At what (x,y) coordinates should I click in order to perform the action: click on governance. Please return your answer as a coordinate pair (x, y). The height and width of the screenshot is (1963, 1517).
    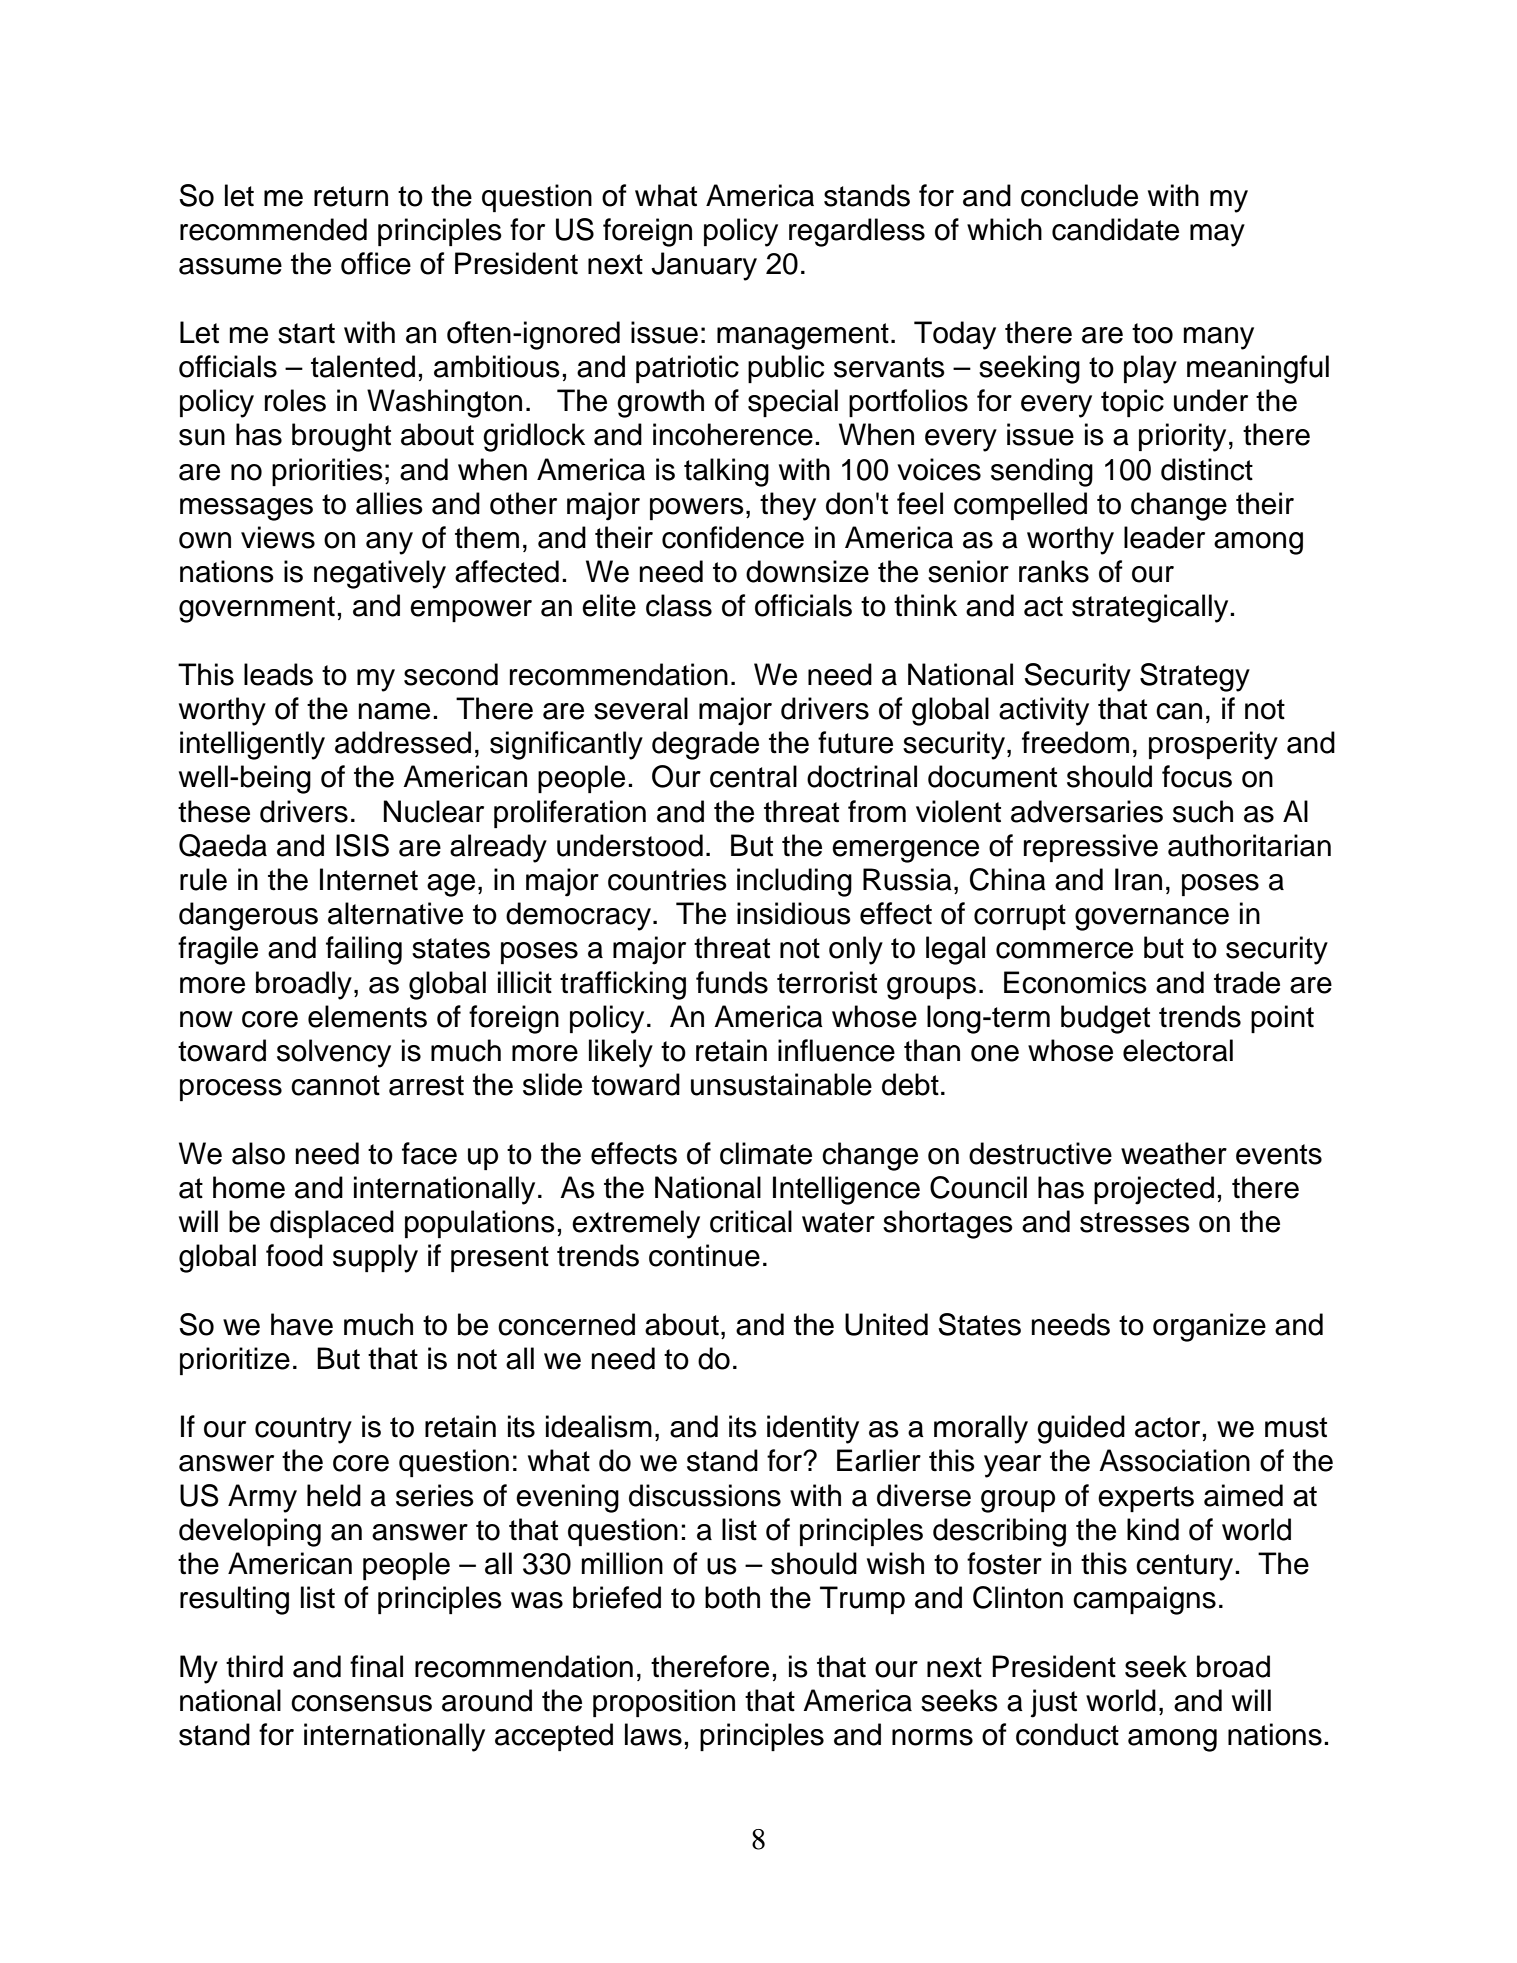
    Looking at the image, I should click on (1152, 919).
